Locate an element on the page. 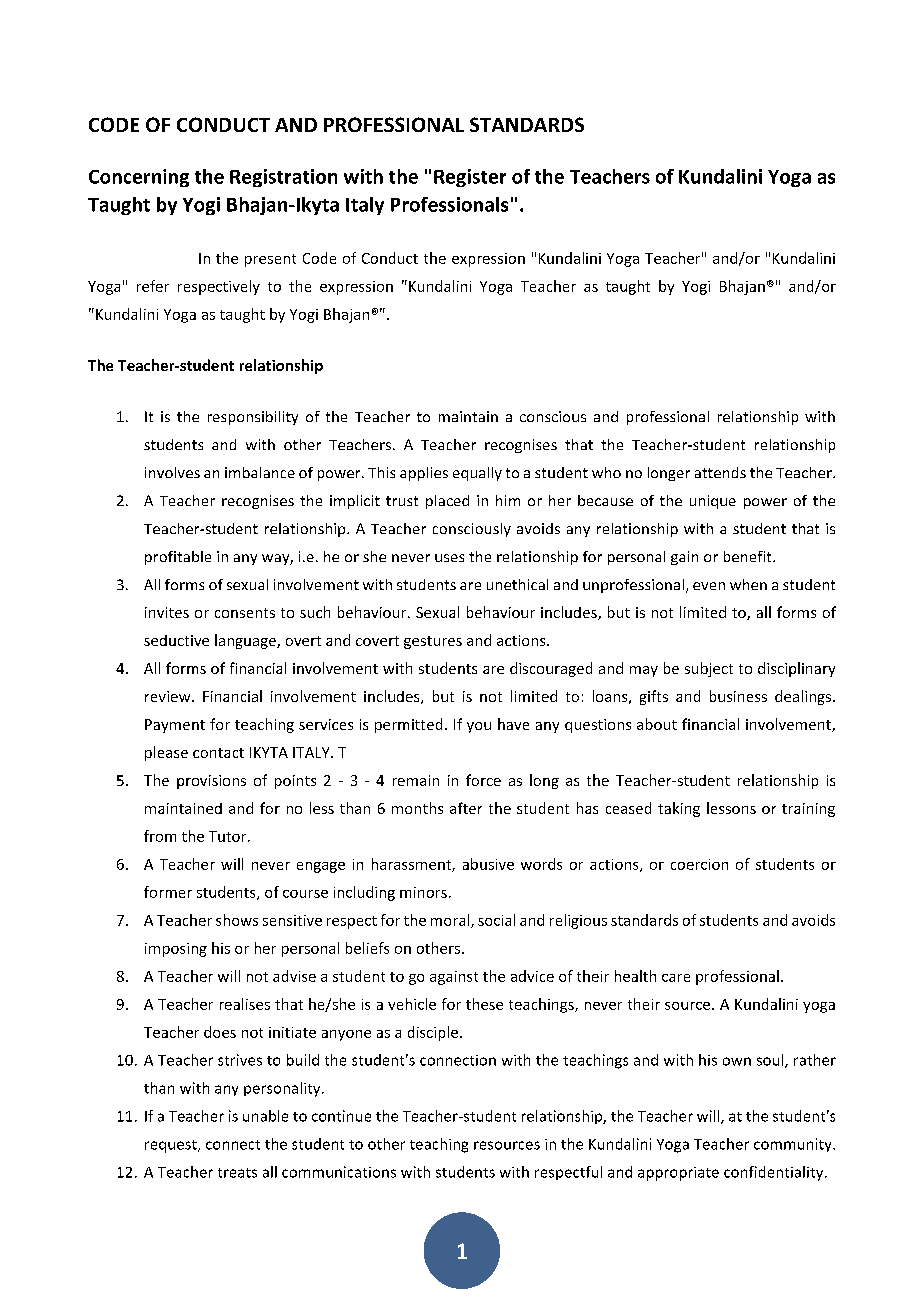 This document has height=1308, width=924. equally is located at coordinates (477, 474).
